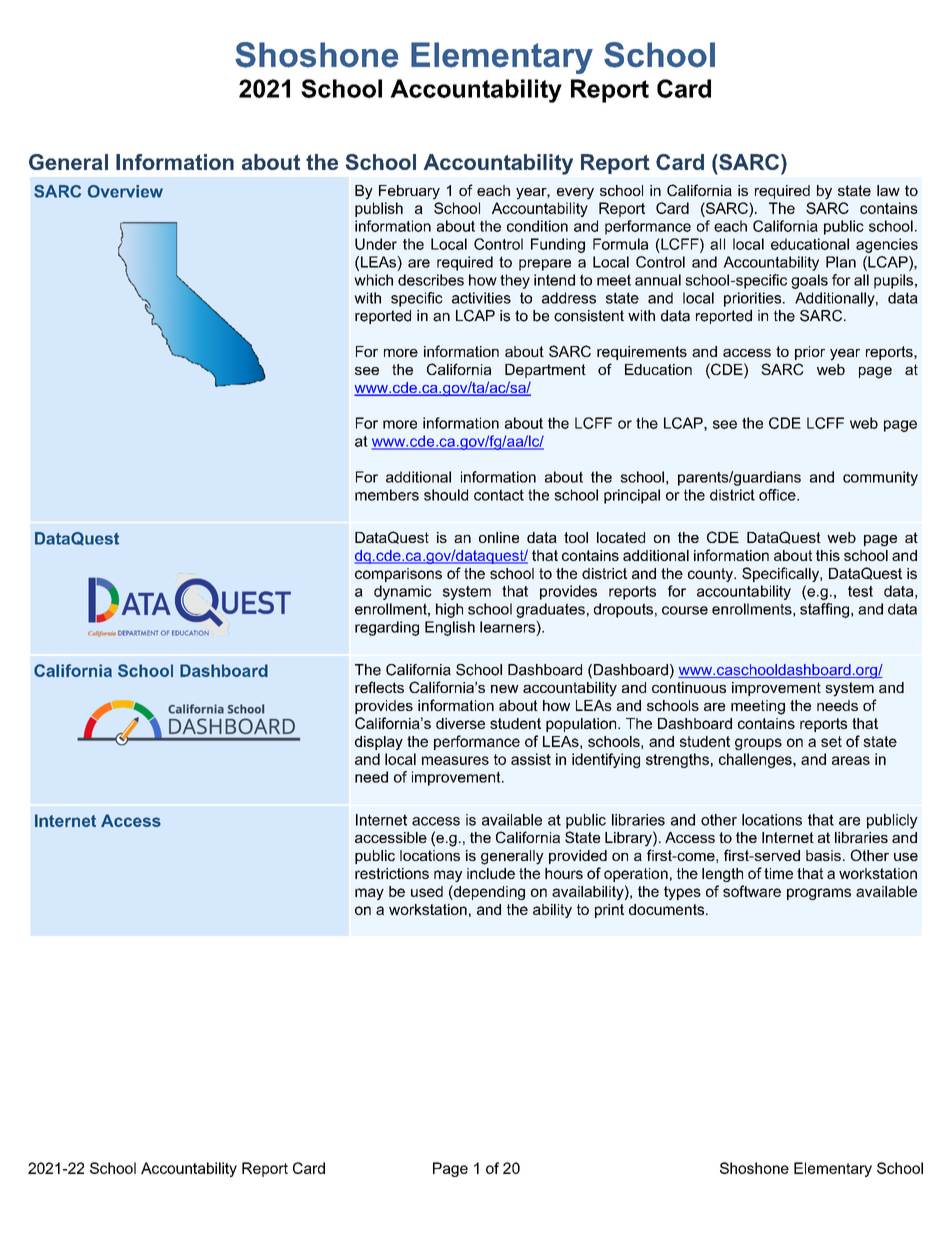 The image size is (952, 1233). I want to click on condition, so click(537, 226).
